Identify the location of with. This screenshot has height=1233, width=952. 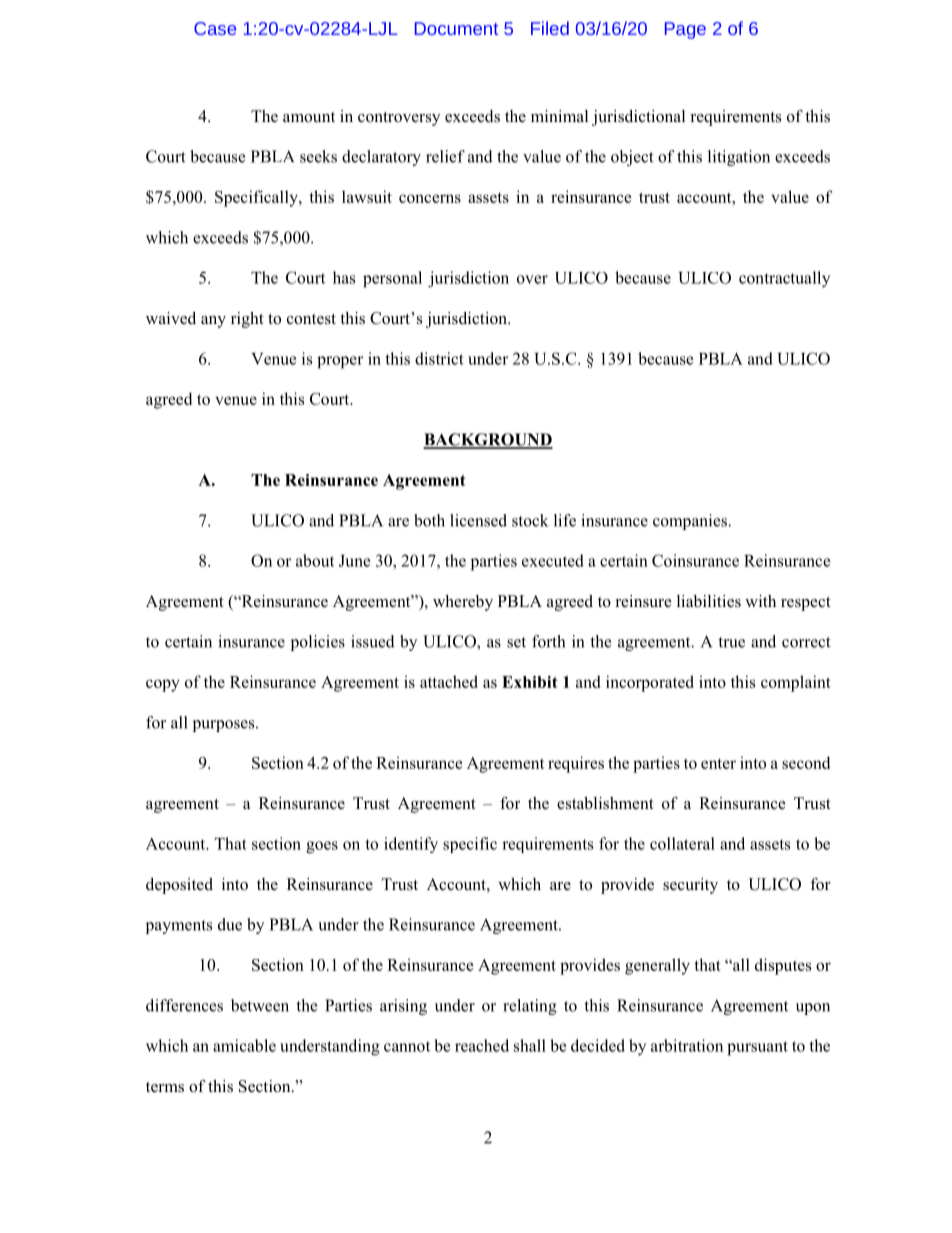
(760, 601).
